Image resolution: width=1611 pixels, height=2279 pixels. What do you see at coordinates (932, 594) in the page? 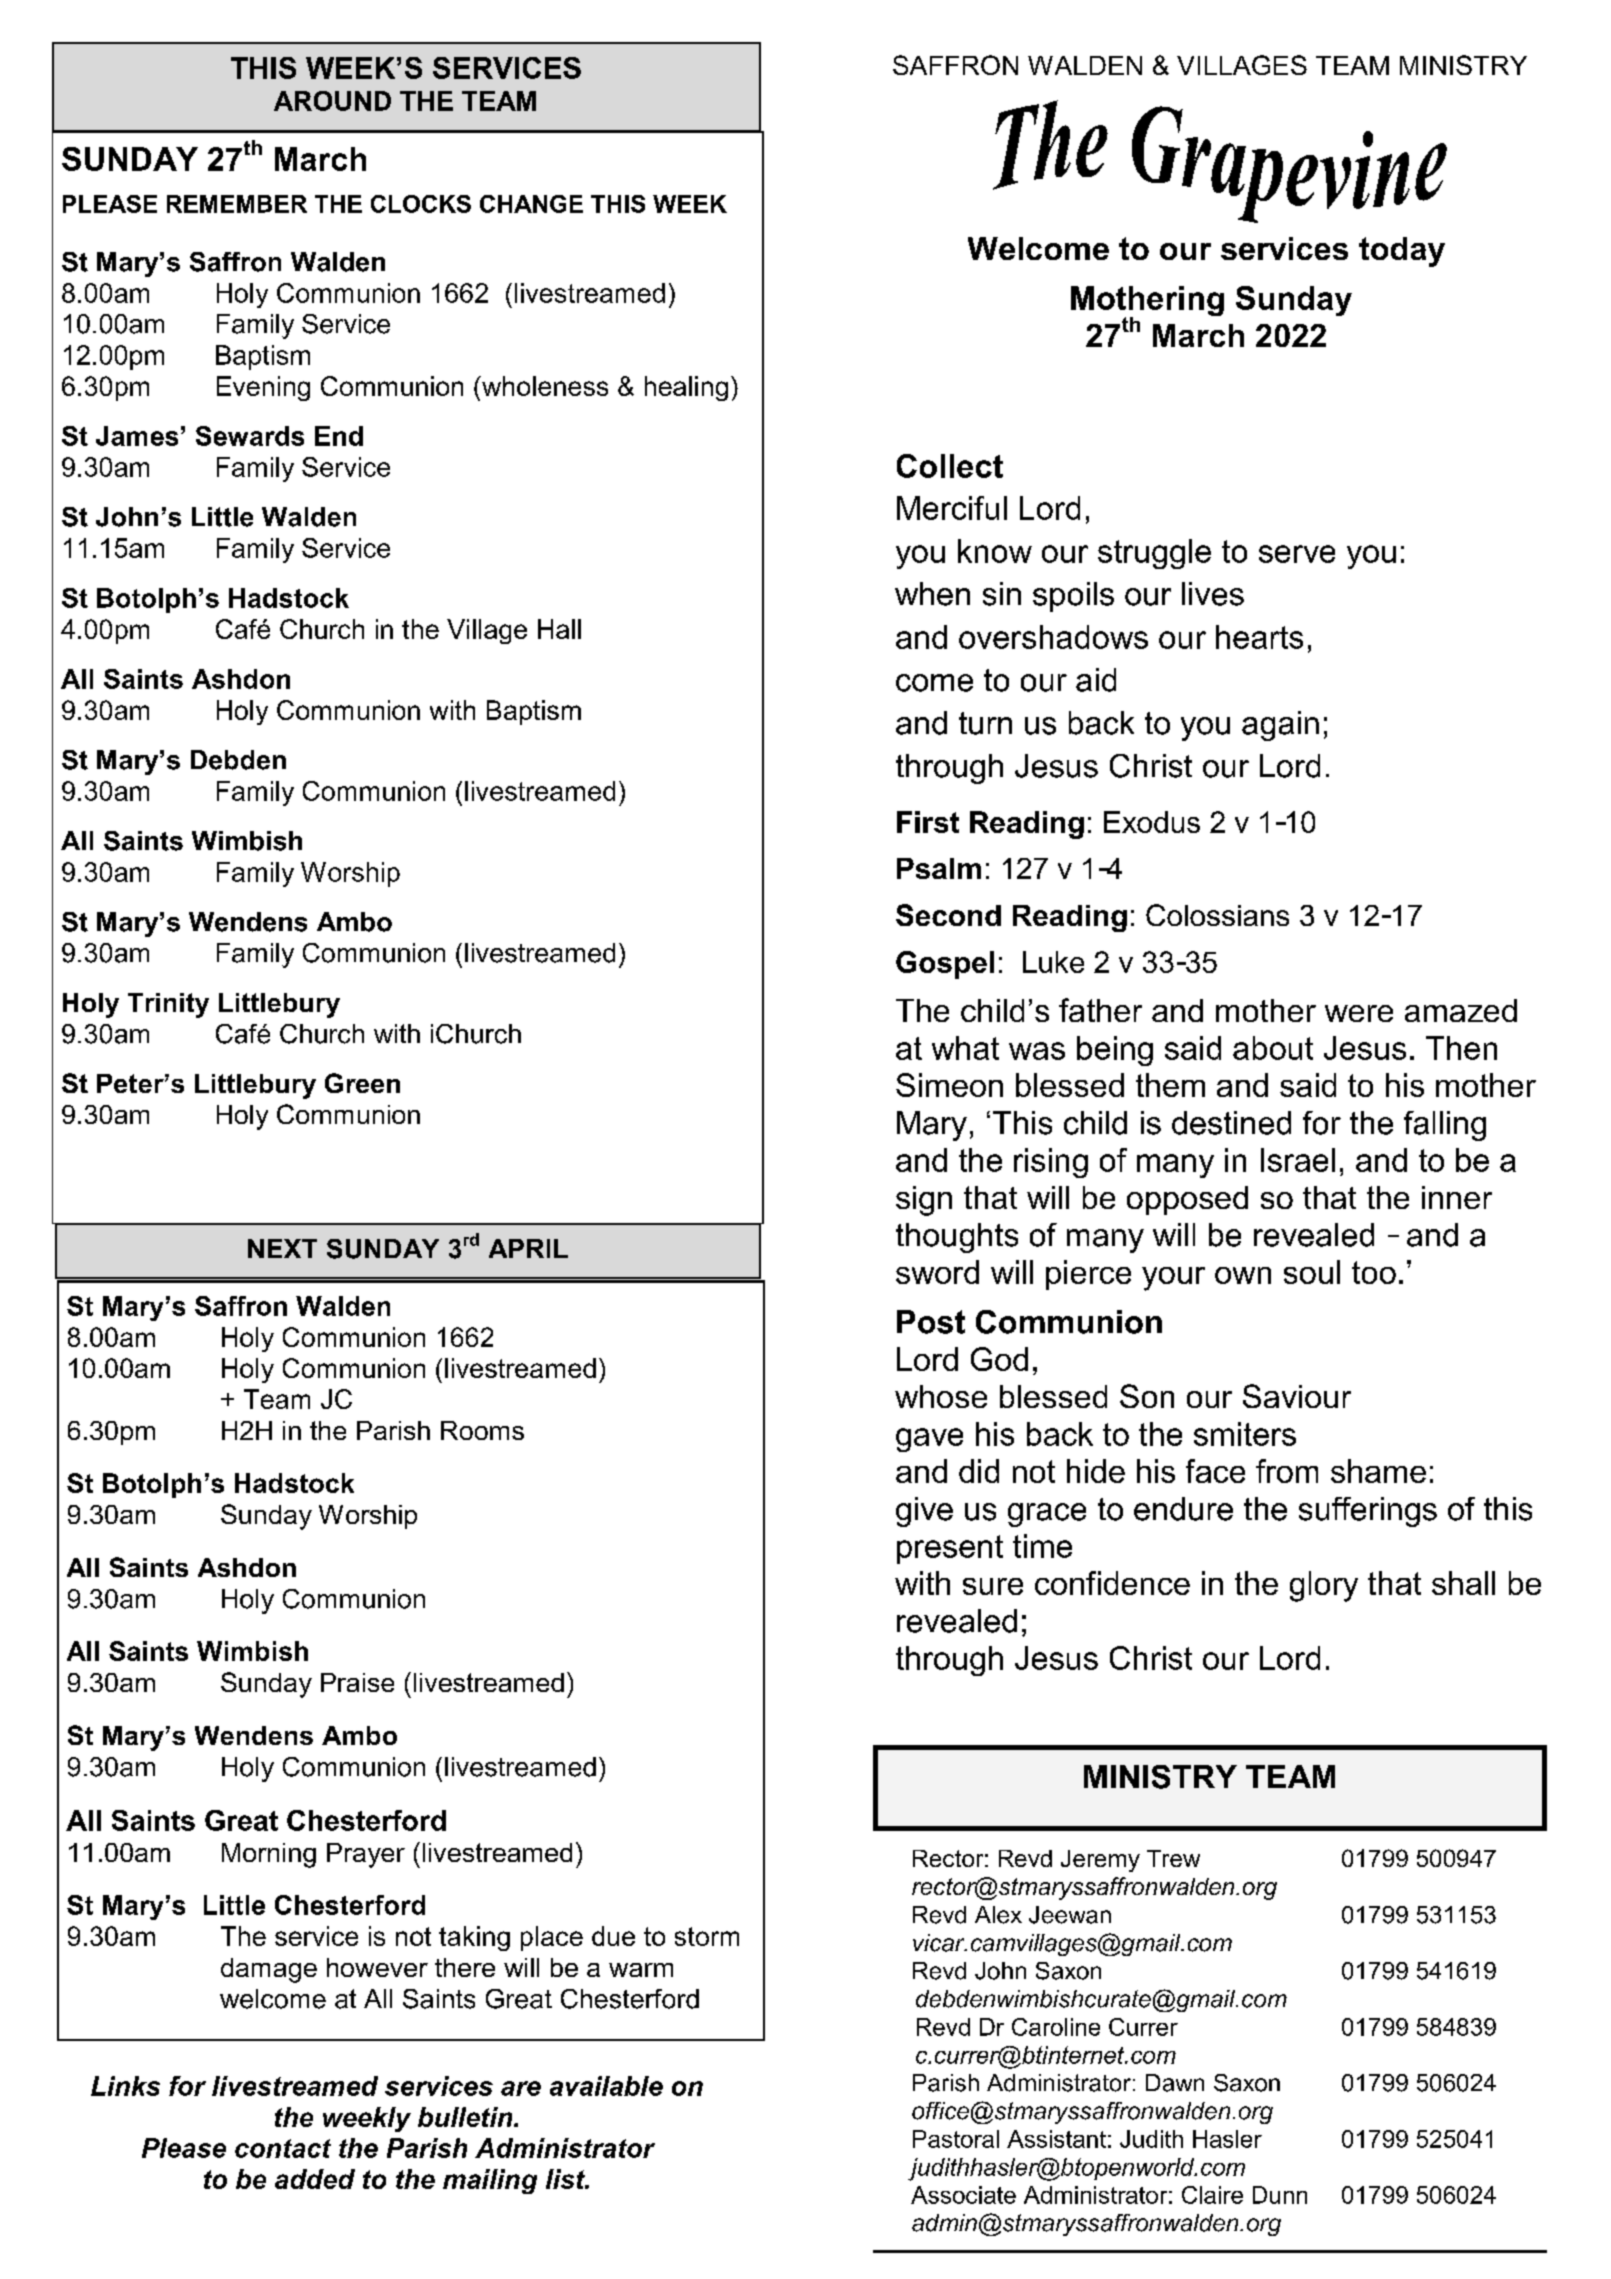
I see `when` at bounding box center [932, 594].
